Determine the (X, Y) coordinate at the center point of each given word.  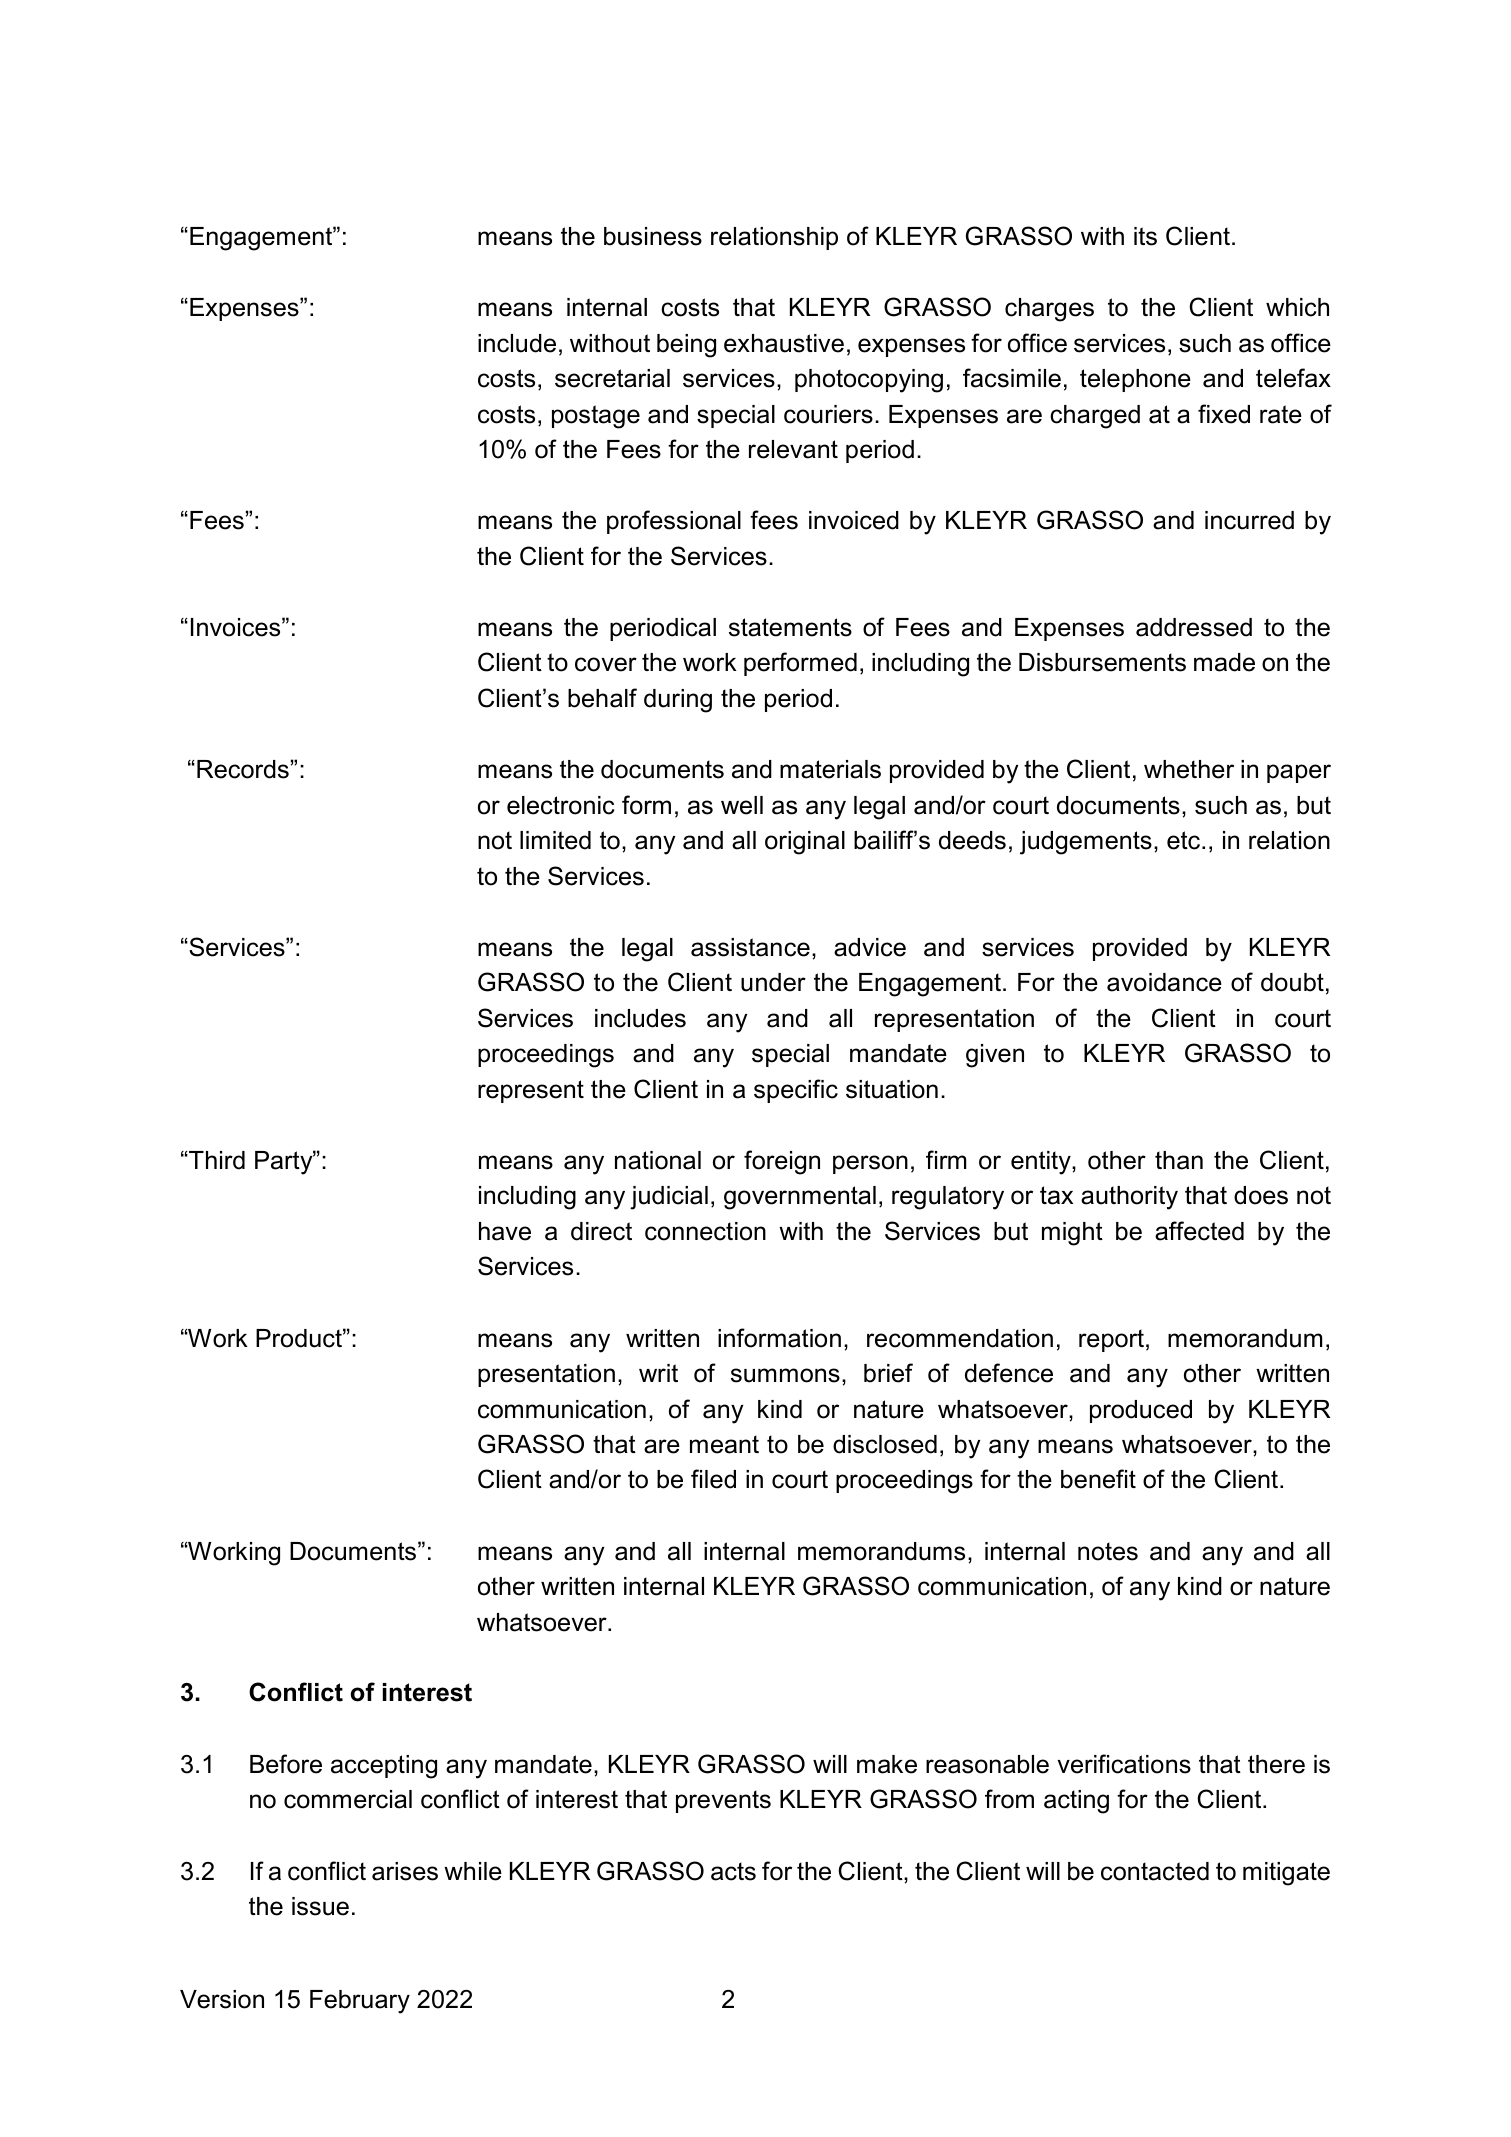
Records (243, 769)
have (505, 1231)
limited (555, 840)
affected (1199, 1231)
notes (1108, 1551)
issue (320, 1906)
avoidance (1164, 982)
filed (713, 1479)
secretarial (612, 378)
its (1145, 236)
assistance (750, 947)
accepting (384, 1767)
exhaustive (784, 343)
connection (705, 1231)
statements (790, 627)
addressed (1194, 627)
